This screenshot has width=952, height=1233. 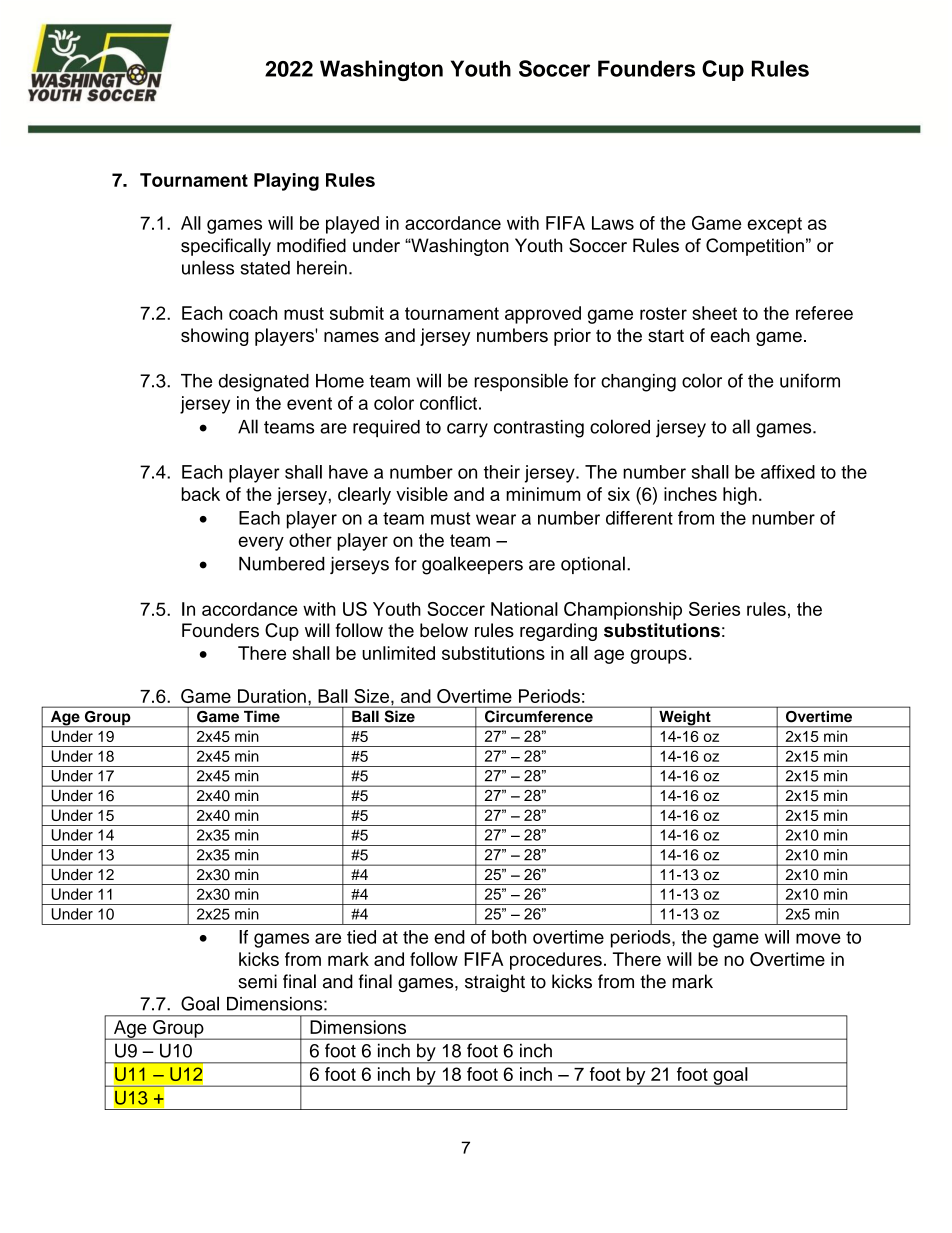 What do you see at coordinates (509, 937) in the screenshot?
I see `both` at bounding box center [509, 937].
